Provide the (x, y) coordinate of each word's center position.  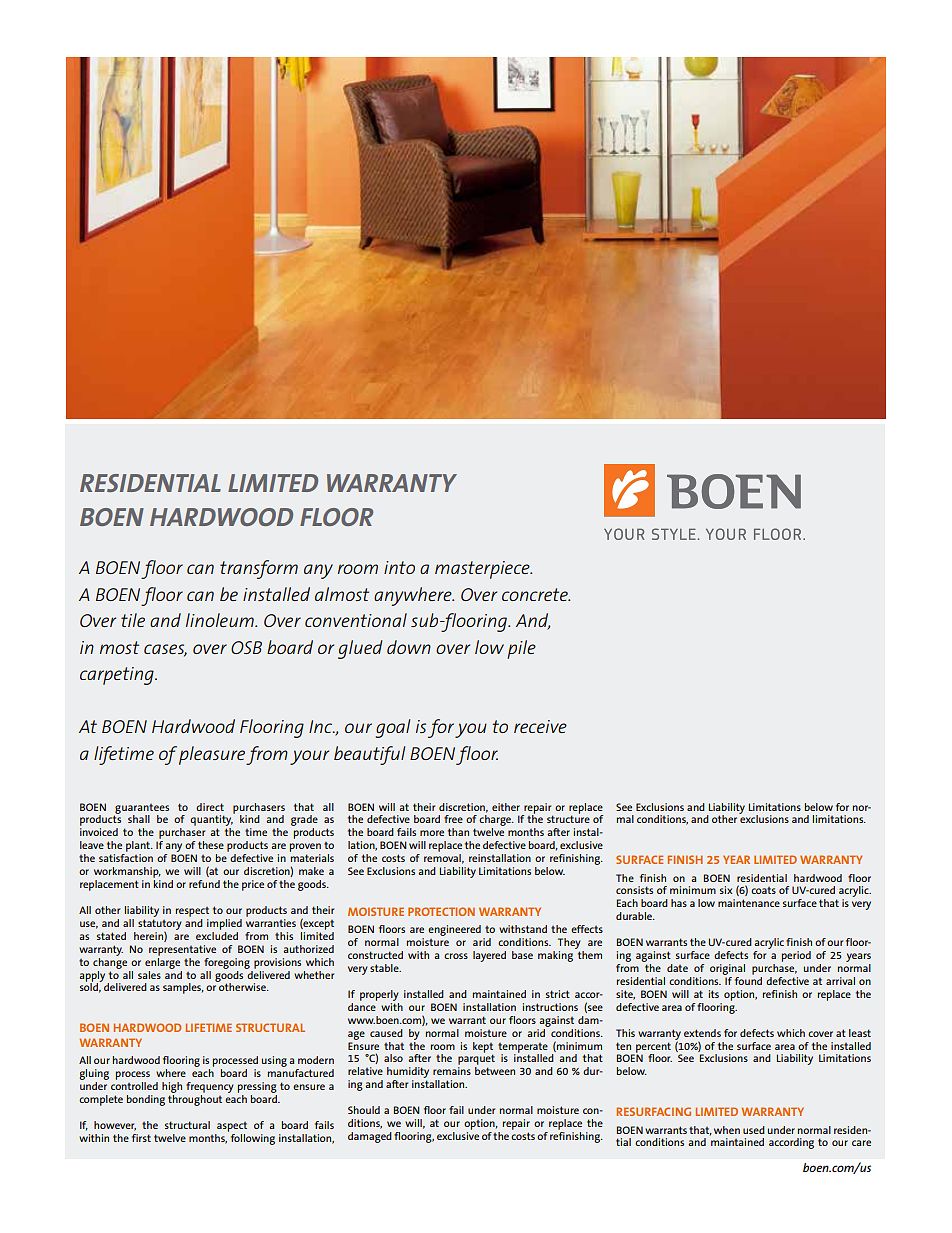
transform (259, 569)
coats (763, 890)
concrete (536, 594)
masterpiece (483, 570)
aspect (232, 1127)
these (211, 845)
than (458, 832)
